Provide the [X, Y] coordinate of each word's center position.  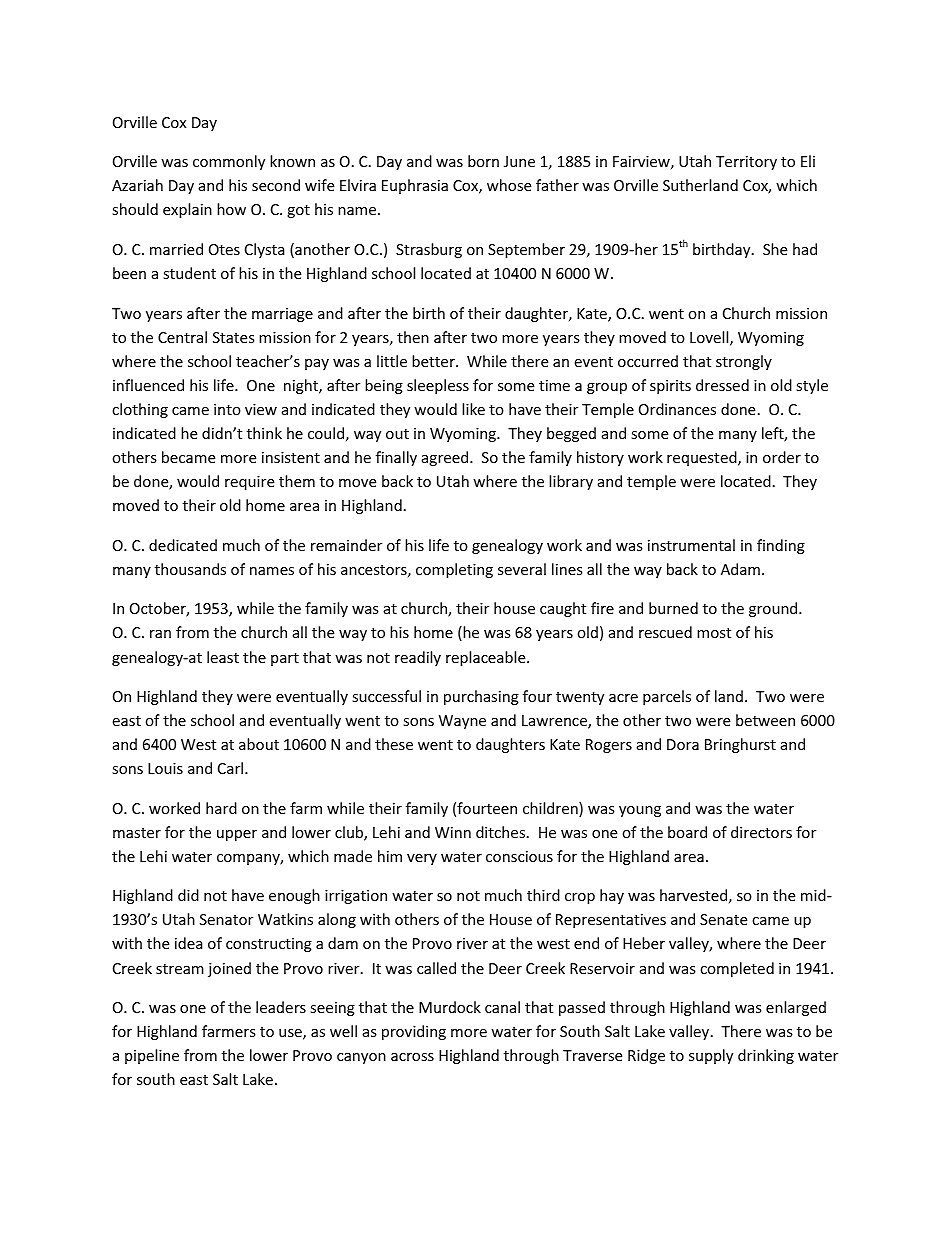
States [234, 337]
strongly [744, 362]
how [231, 209]
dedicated [183, 545]
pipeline [152, 1056]
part [285, 659]
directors [761, 832]
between [765, 720]
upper [237, 835]
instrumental [691, 545]
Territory [746, 163]
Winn [453, 832]
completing [454, 570]
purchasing [481, 697]
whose [509, 185]
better [434, 361]
